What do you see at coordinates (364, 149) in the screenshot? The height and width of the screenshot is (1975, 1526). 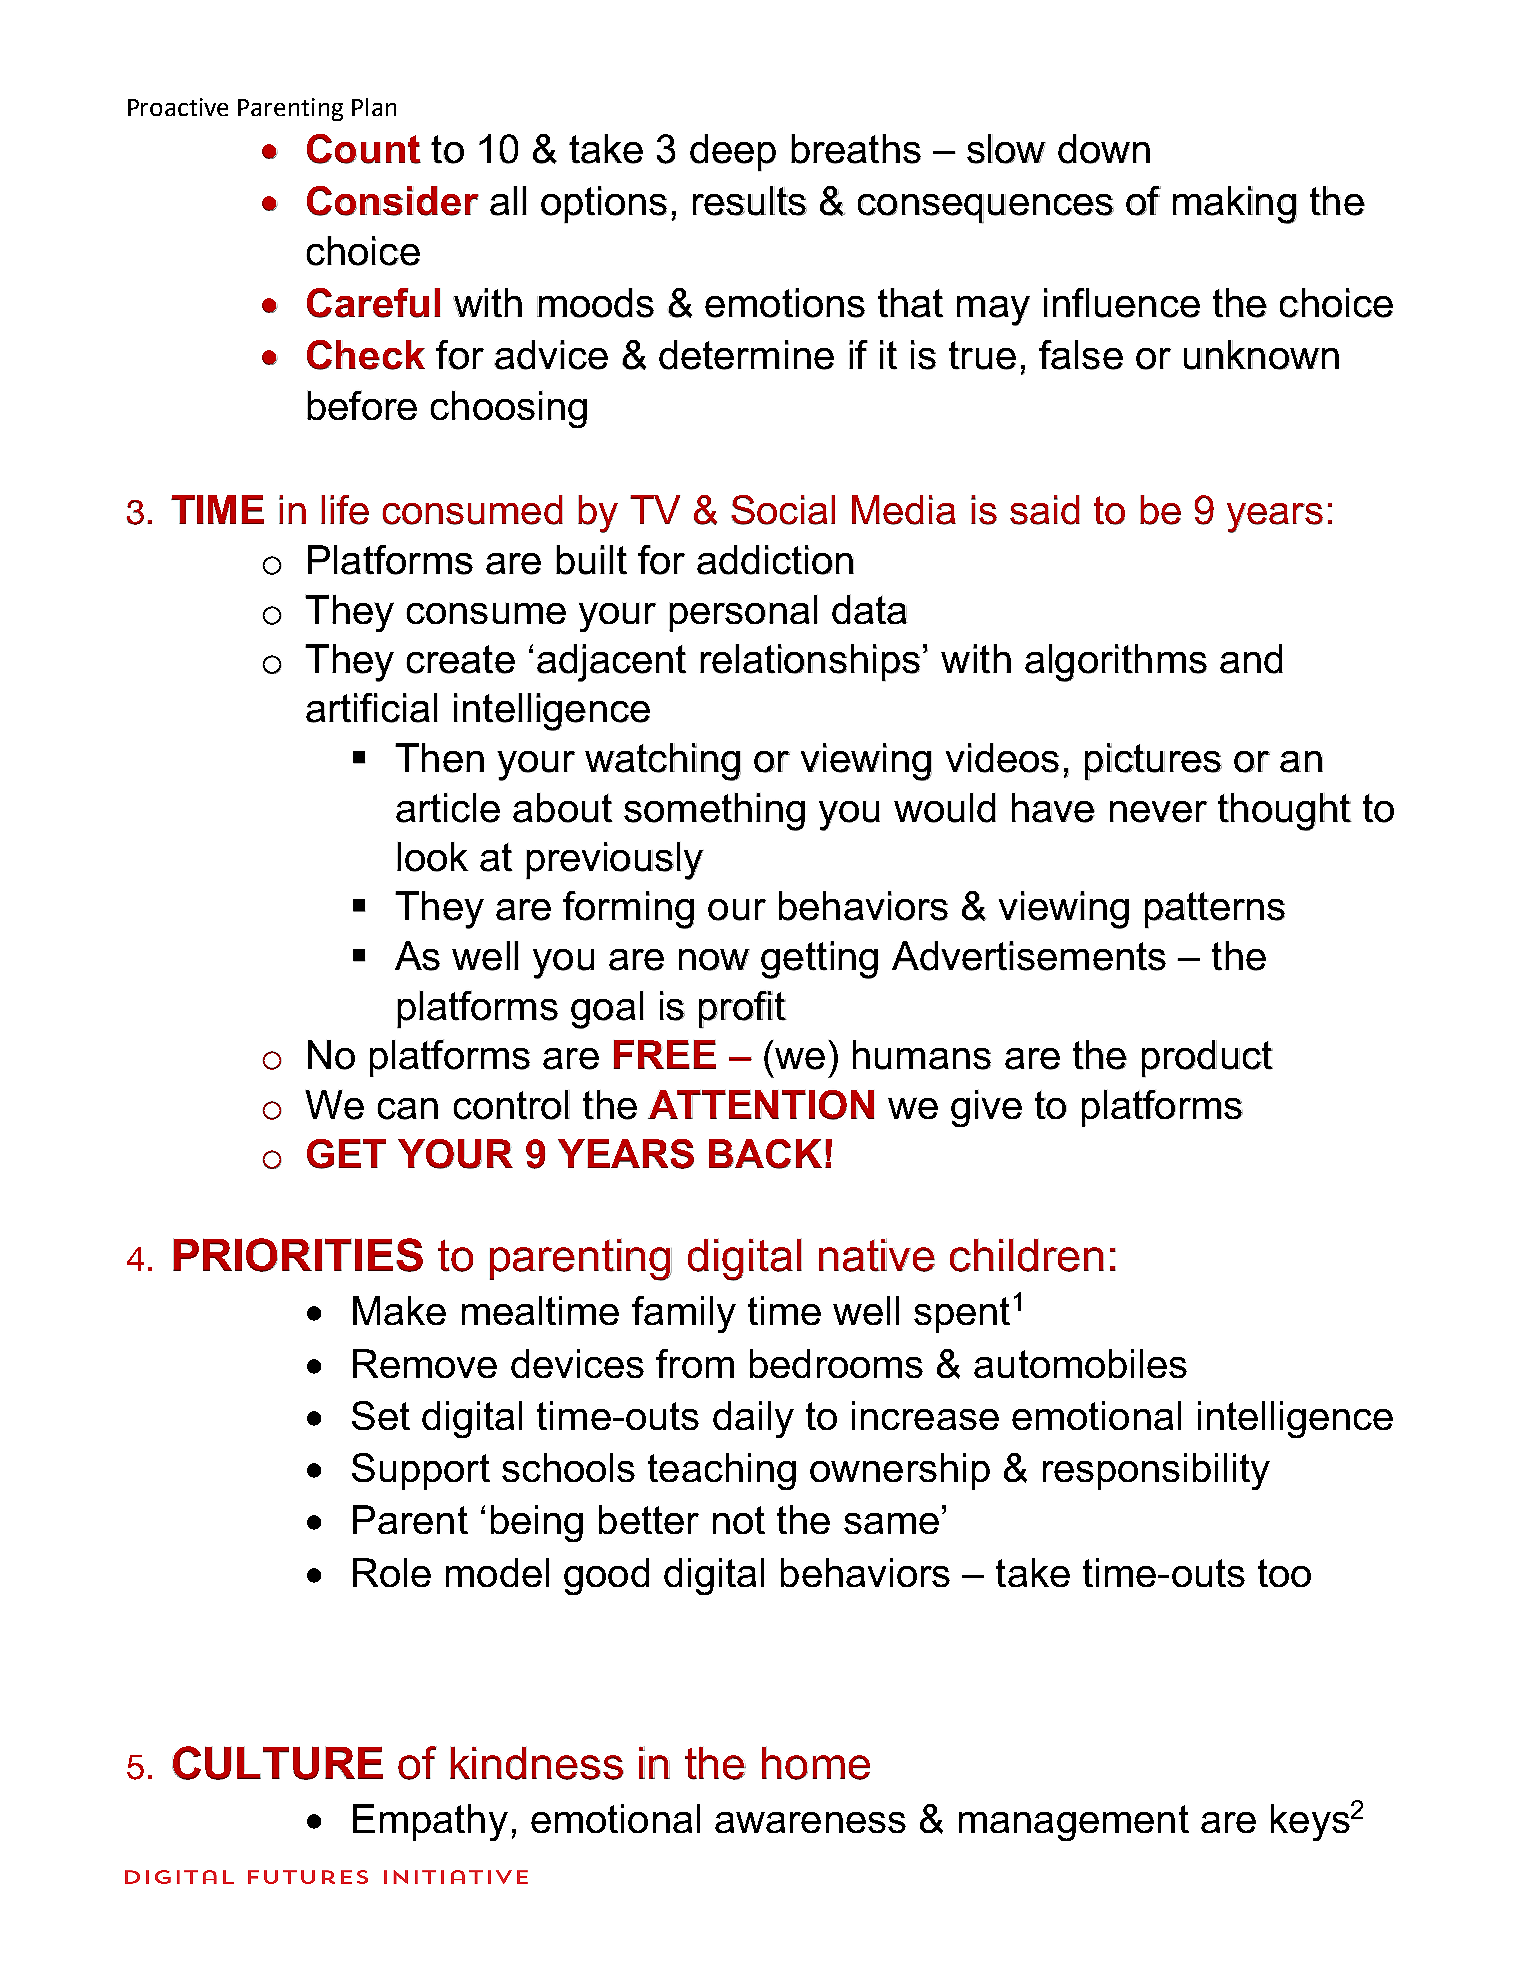 I see `Count` at bounding box center [364, 149].
